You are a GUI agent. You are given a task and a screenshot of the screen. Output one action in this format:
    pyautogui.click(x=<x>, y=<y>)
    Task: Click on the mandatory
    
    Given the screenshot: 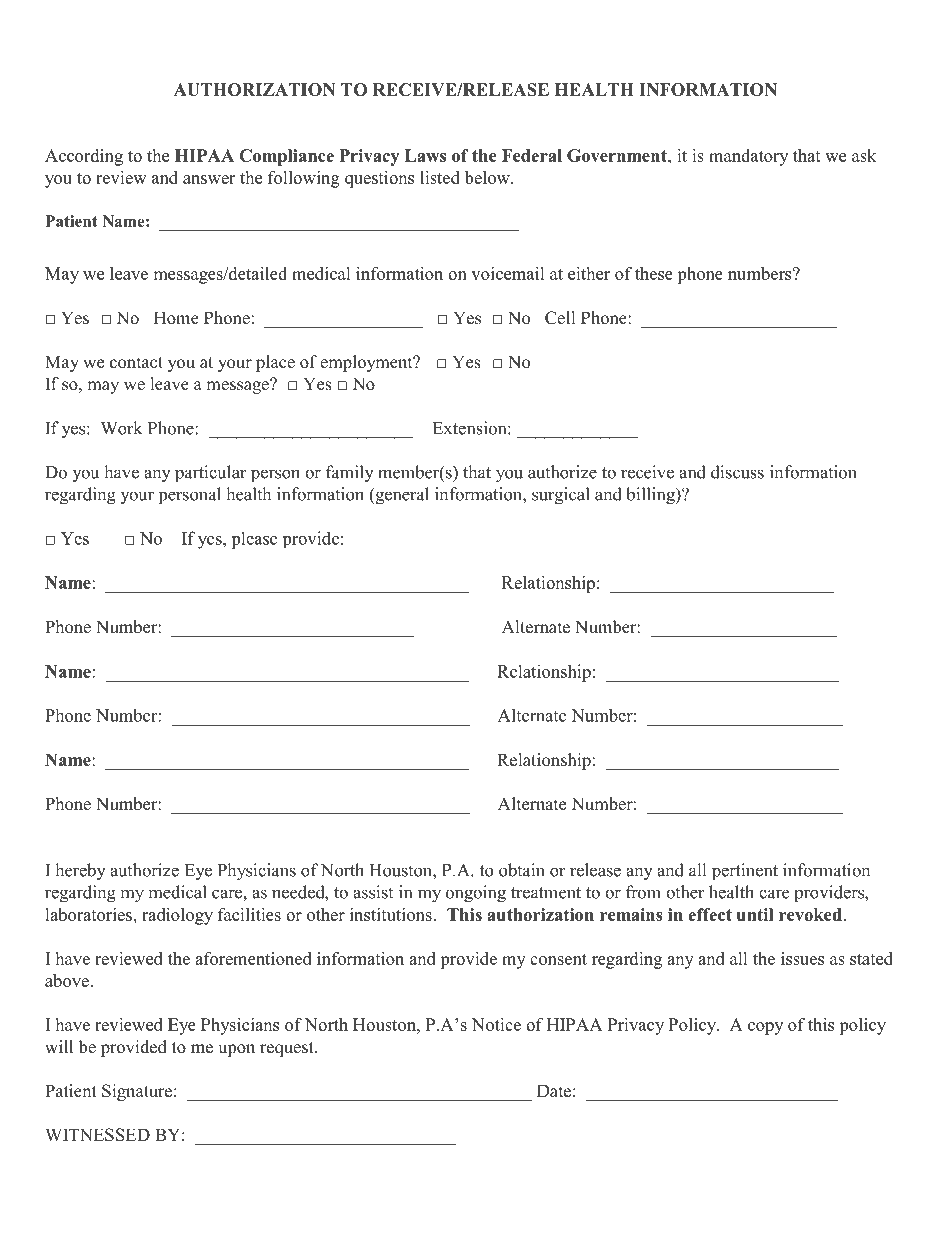 What is the action you would take?
    pyautogui.click(x=748, y=157)
